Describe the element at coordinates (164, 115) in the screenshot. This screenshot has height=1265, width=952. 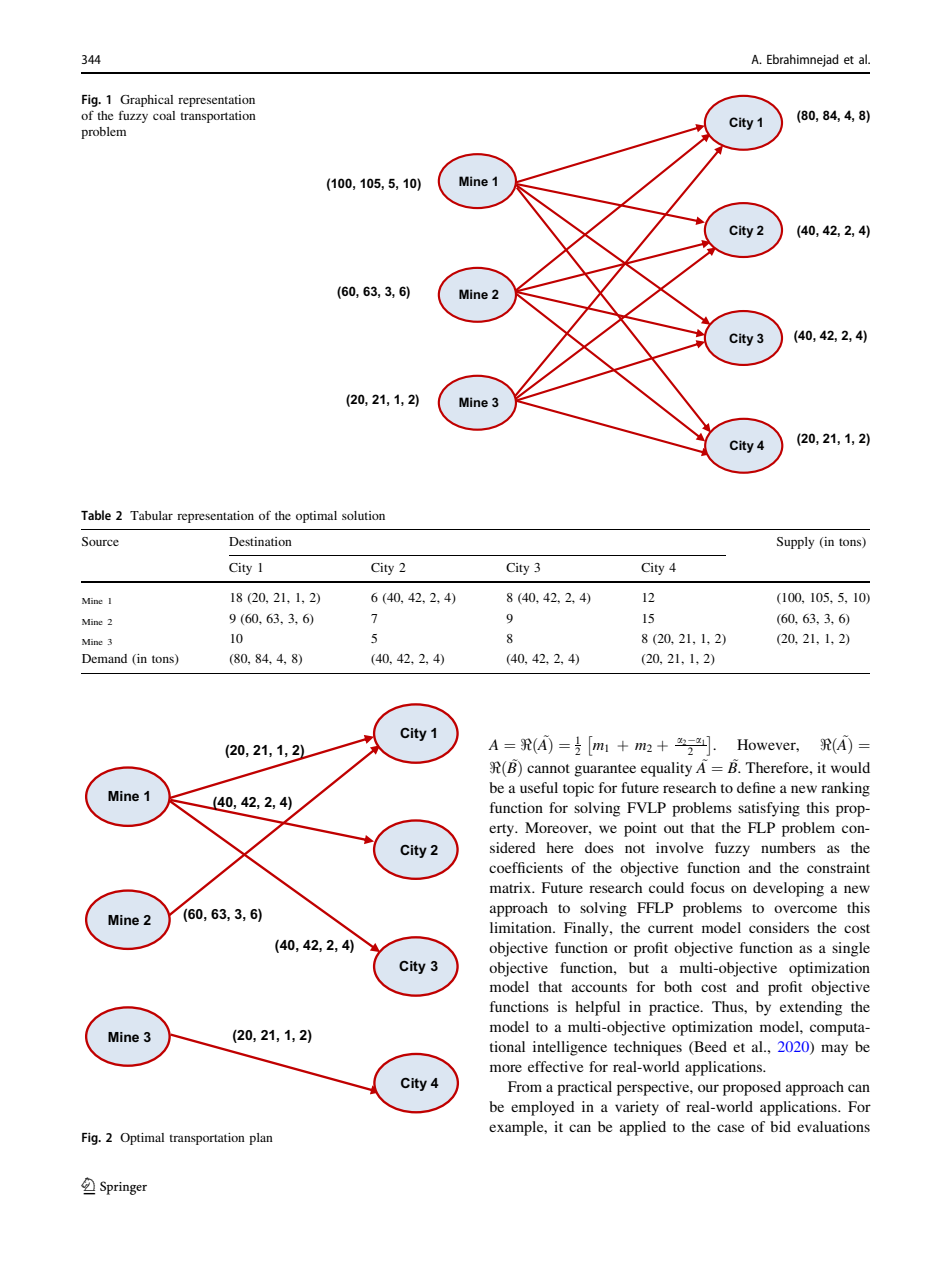
I see `coal` at that location.
